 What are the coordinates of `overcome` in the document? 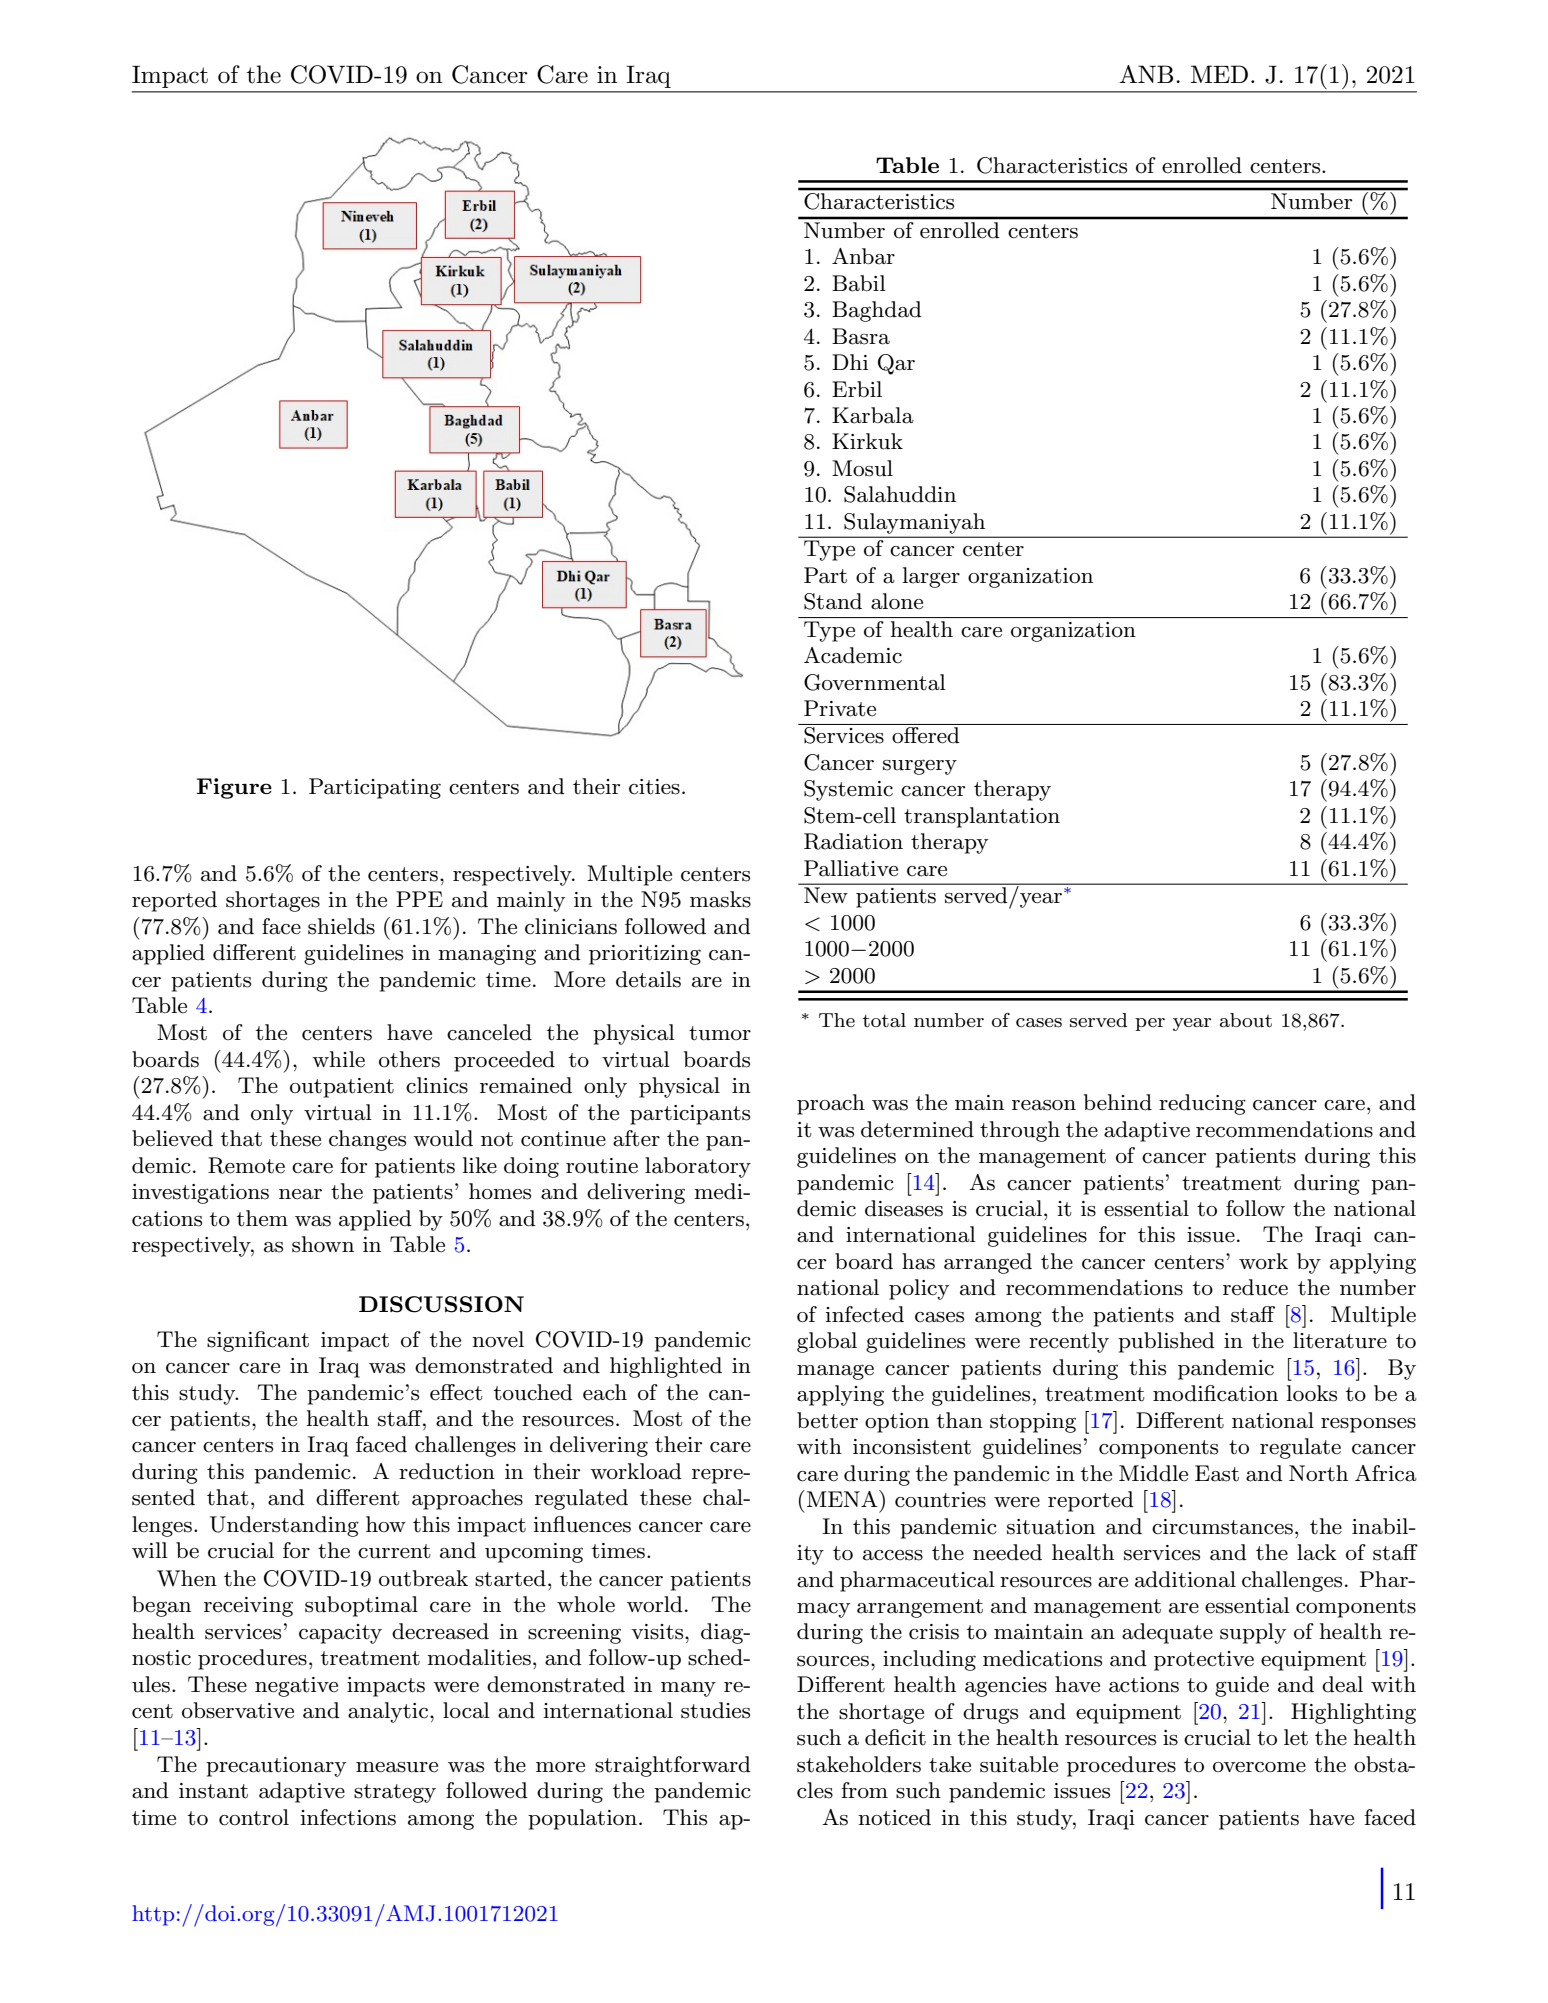 It's located at (1259, 1767).
